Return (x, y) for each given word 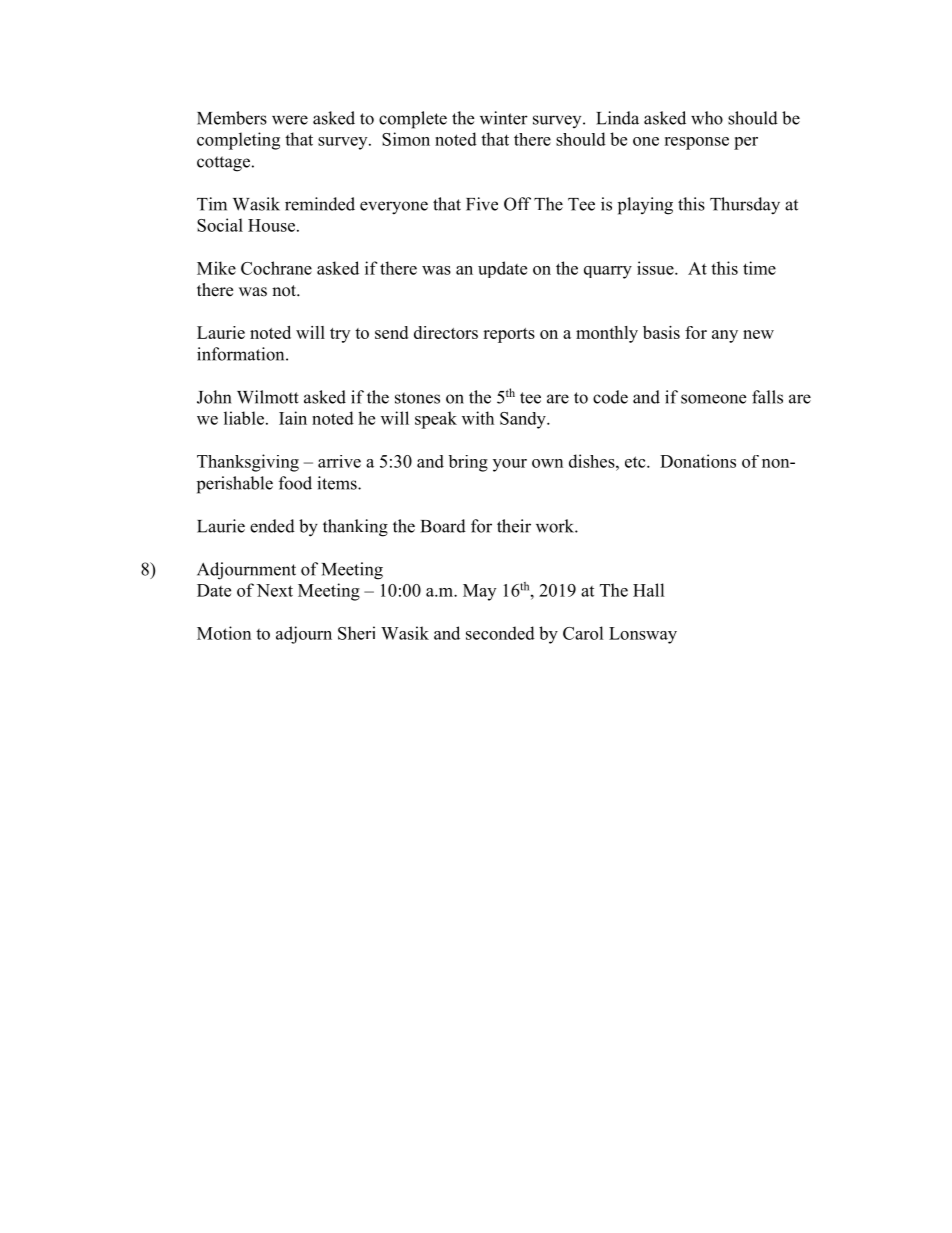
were (290, 120)
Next (275, 590)
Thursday (745, 206)
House (273, 225)
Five (482, 204)
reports (509, 335)
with (478, 418)
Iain (293, 418)
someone (713, 399)
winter (504, 118)
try (340, 335)
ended (272, 526)
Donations (698, 461)
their (514, 526)
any (725, 336)
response (696, 143)
